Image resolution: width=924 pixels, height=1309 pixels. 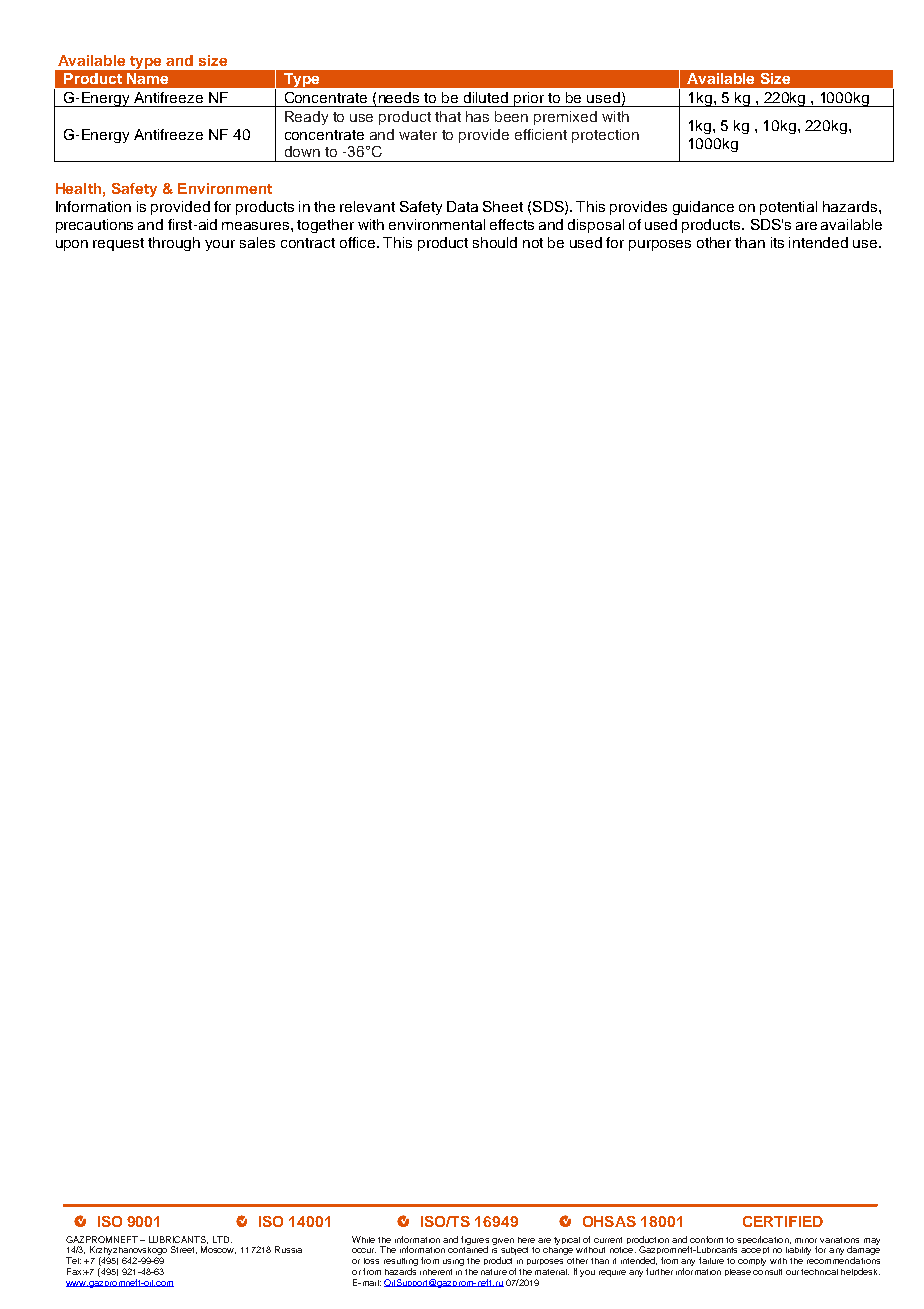 What do you see at coordinates (503, 1241) in the screenshot?
I see `given` at bounding box center [503, 1241].
